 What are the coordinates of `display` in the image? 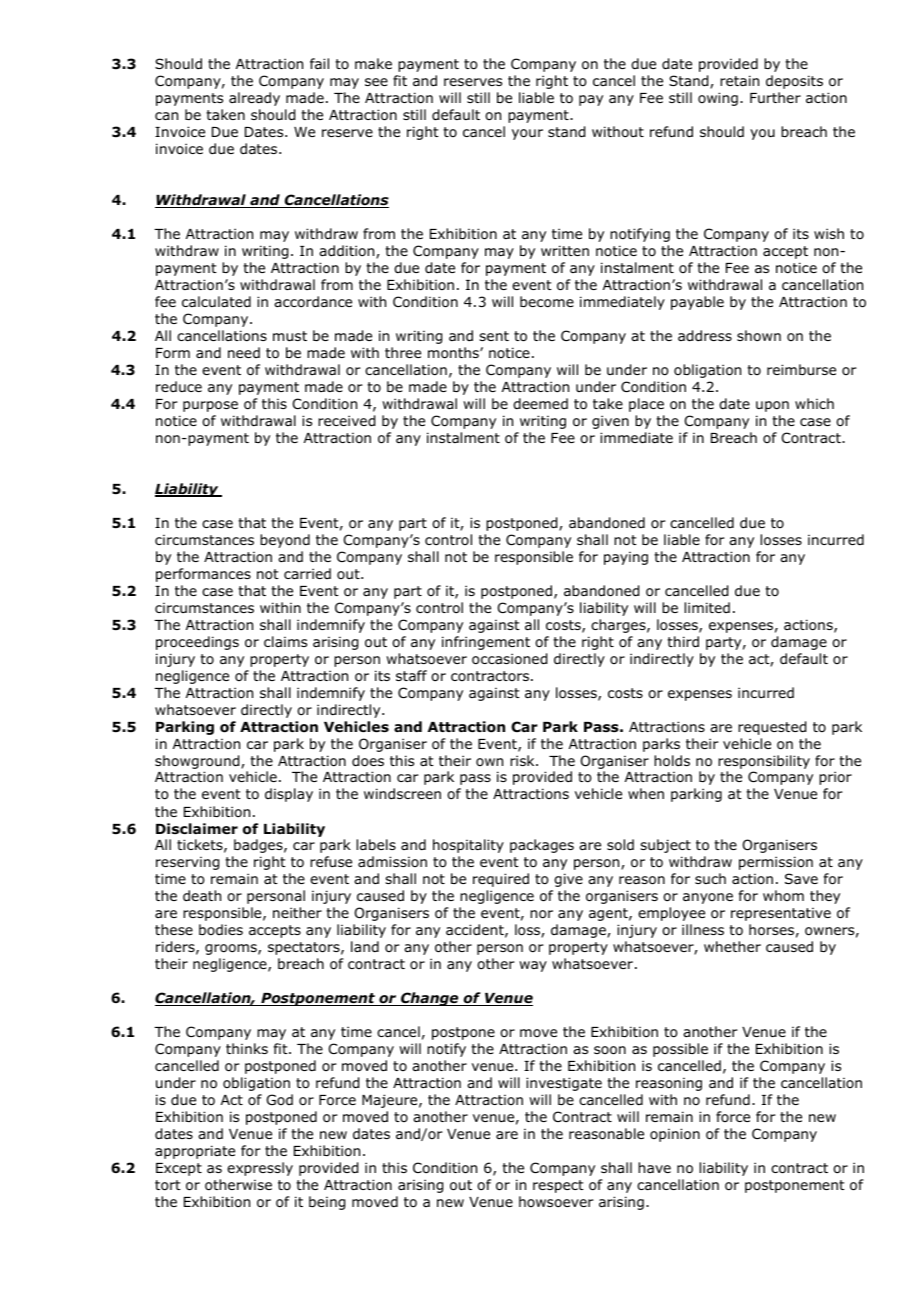 It's located at (289, 795).
